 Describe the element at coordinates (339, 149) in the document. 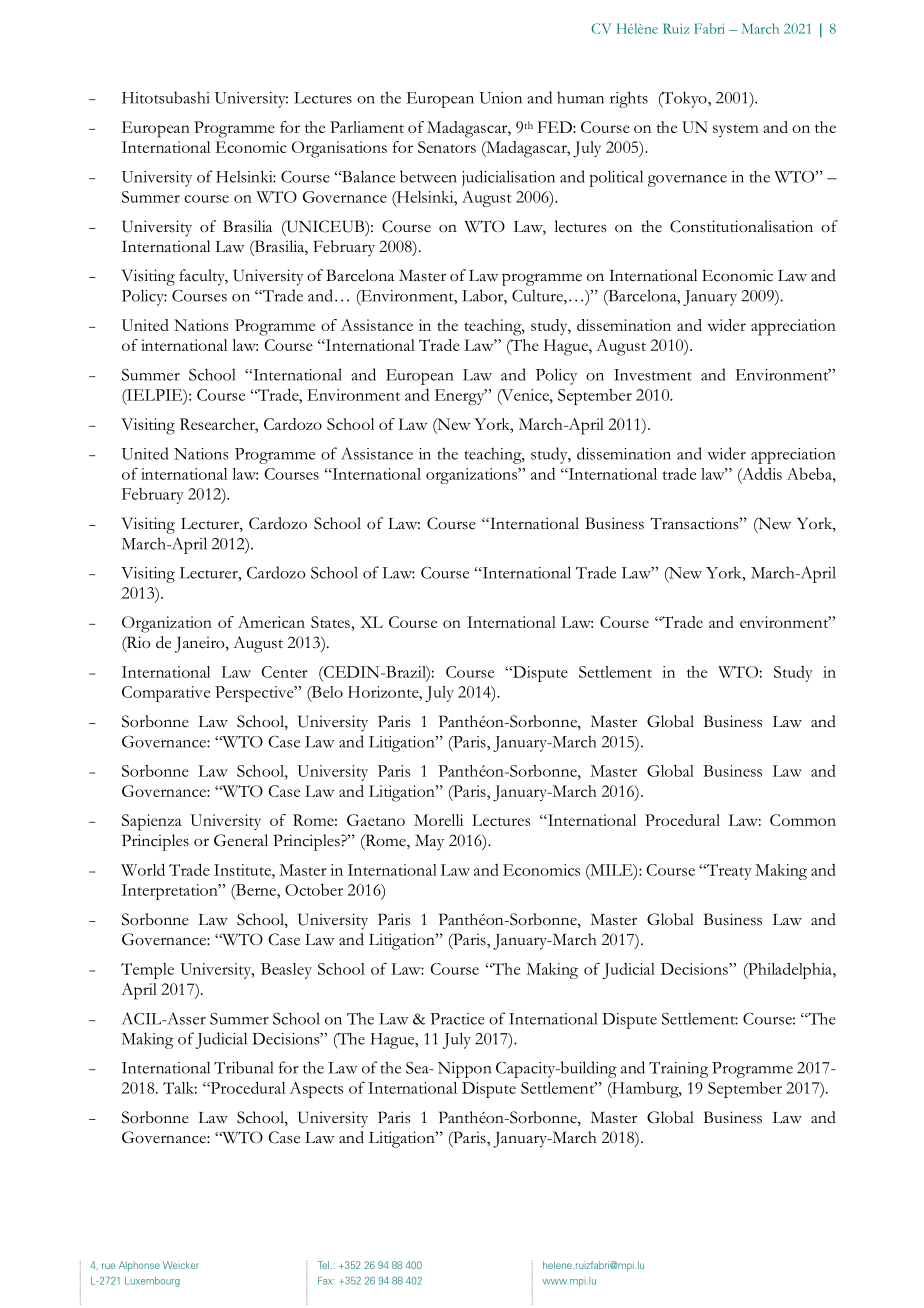

I see `Organisations` at that location.
